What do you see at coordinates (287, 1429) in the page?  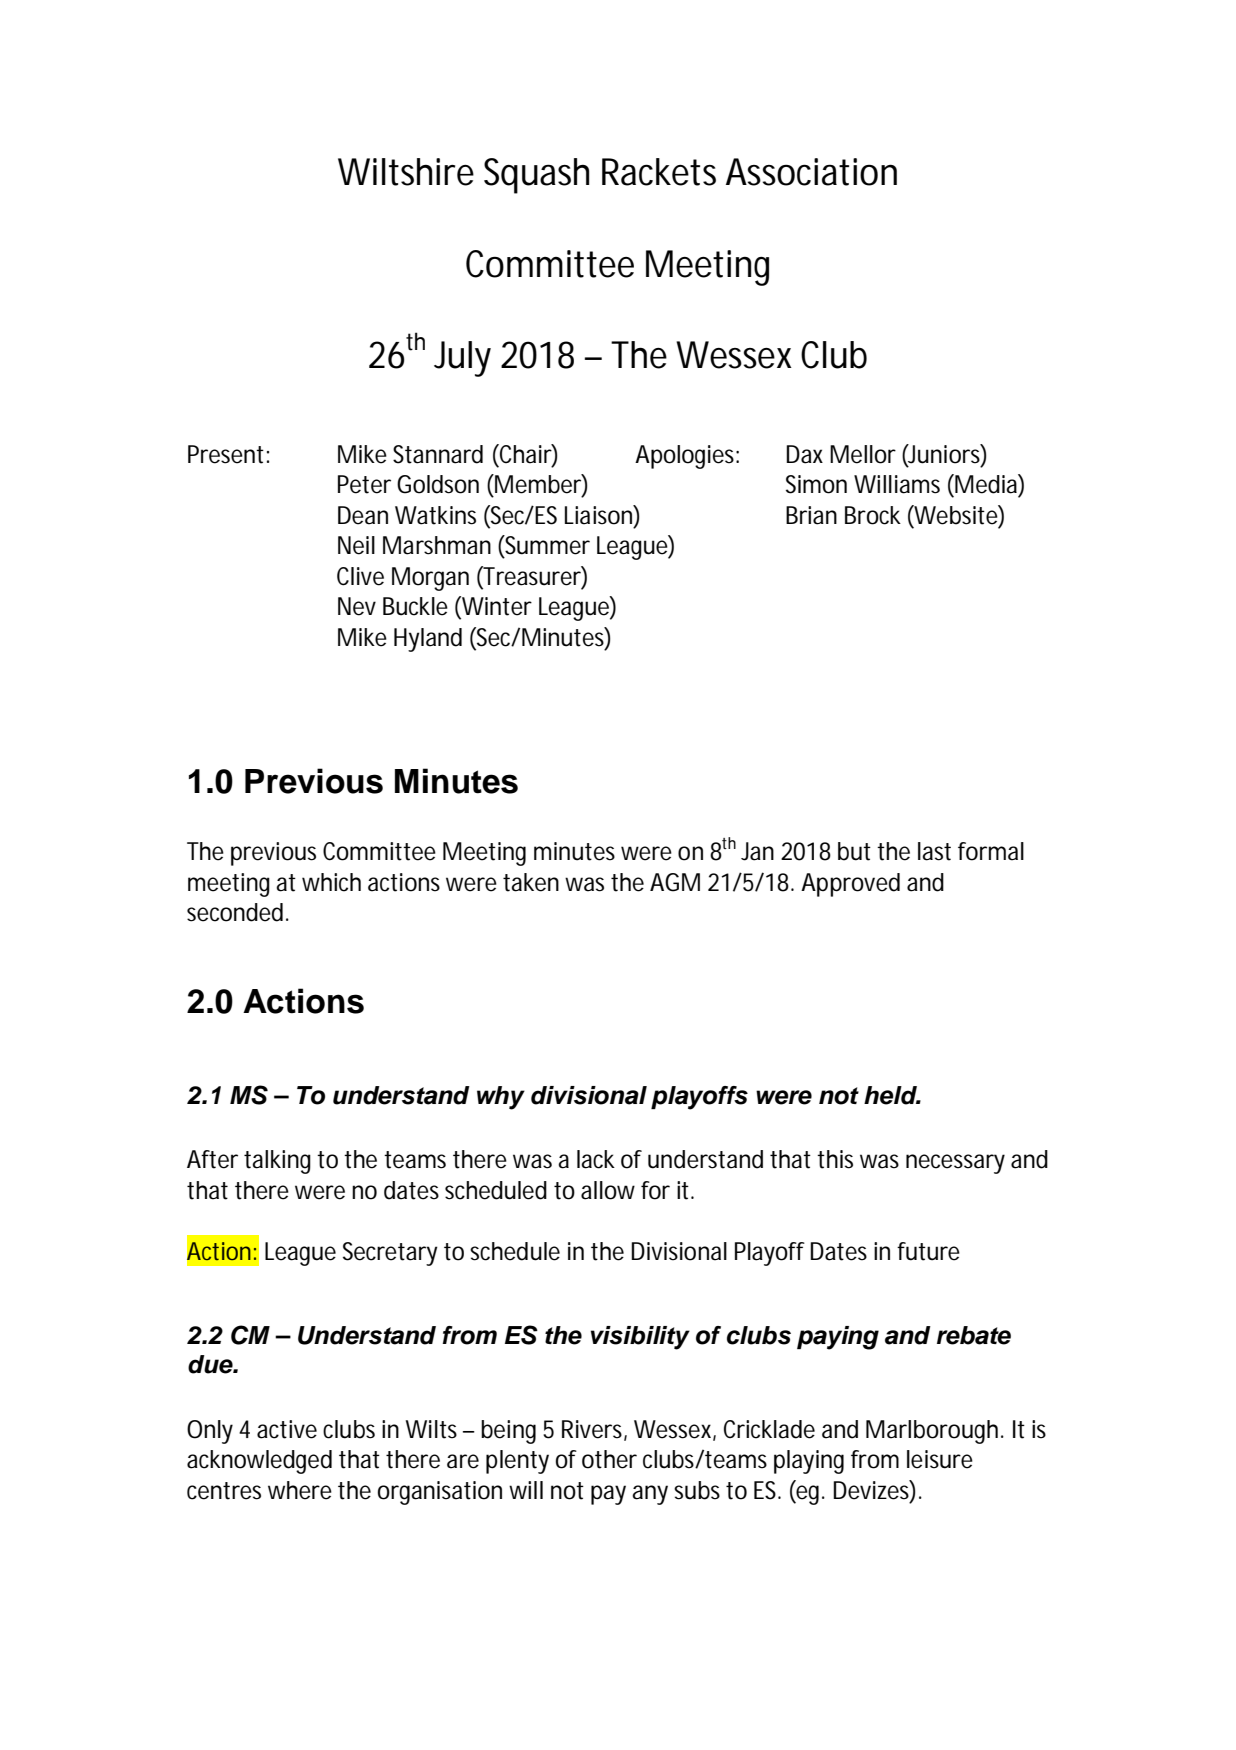 I see `active` at bounding box center [287, 1429].
